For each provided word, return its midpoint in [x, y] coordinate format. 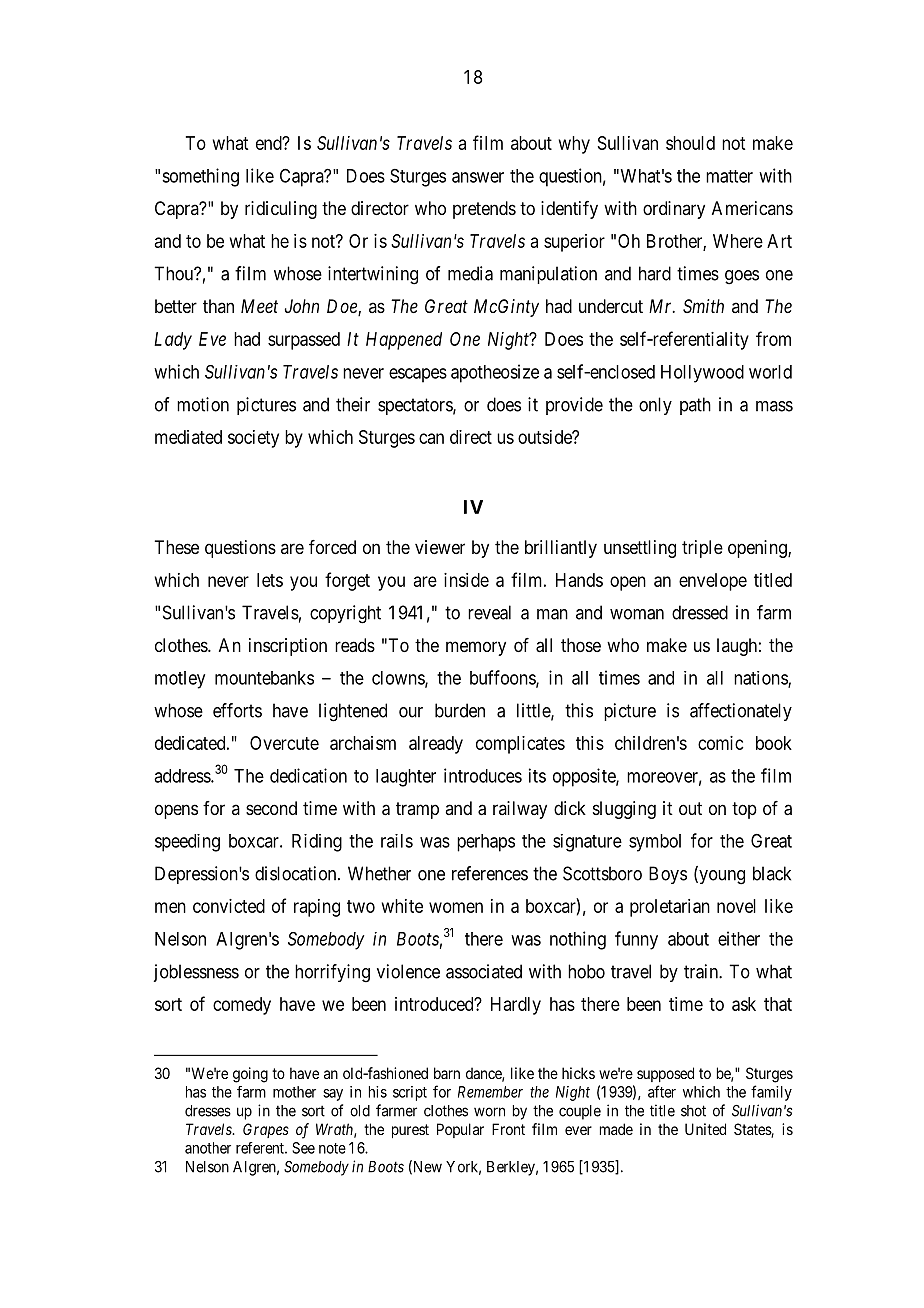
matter [729, 176]
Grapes [266, 1130]
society [253, 439]
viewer [440, 547]
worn [489, 1112]
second [271, 808]
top [744, 810]
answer [478, 177]
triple [702, 549]
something [200, 177]
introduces [483, 775]
